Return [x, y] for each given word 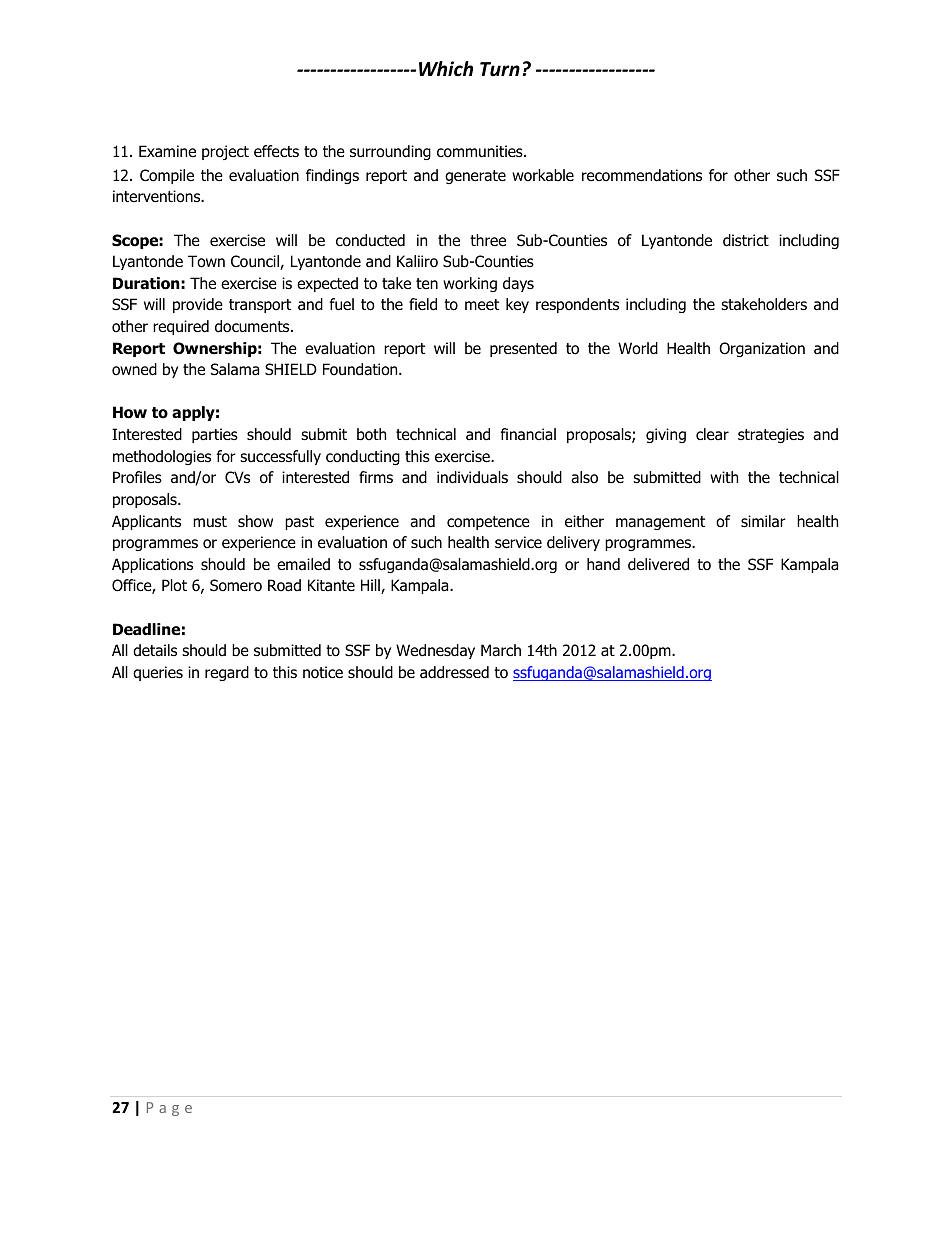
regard [227, 673]
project [225, 152]
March [501, 650]
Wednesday [435, 651]
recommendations [642, 175]
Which [446, 68]
